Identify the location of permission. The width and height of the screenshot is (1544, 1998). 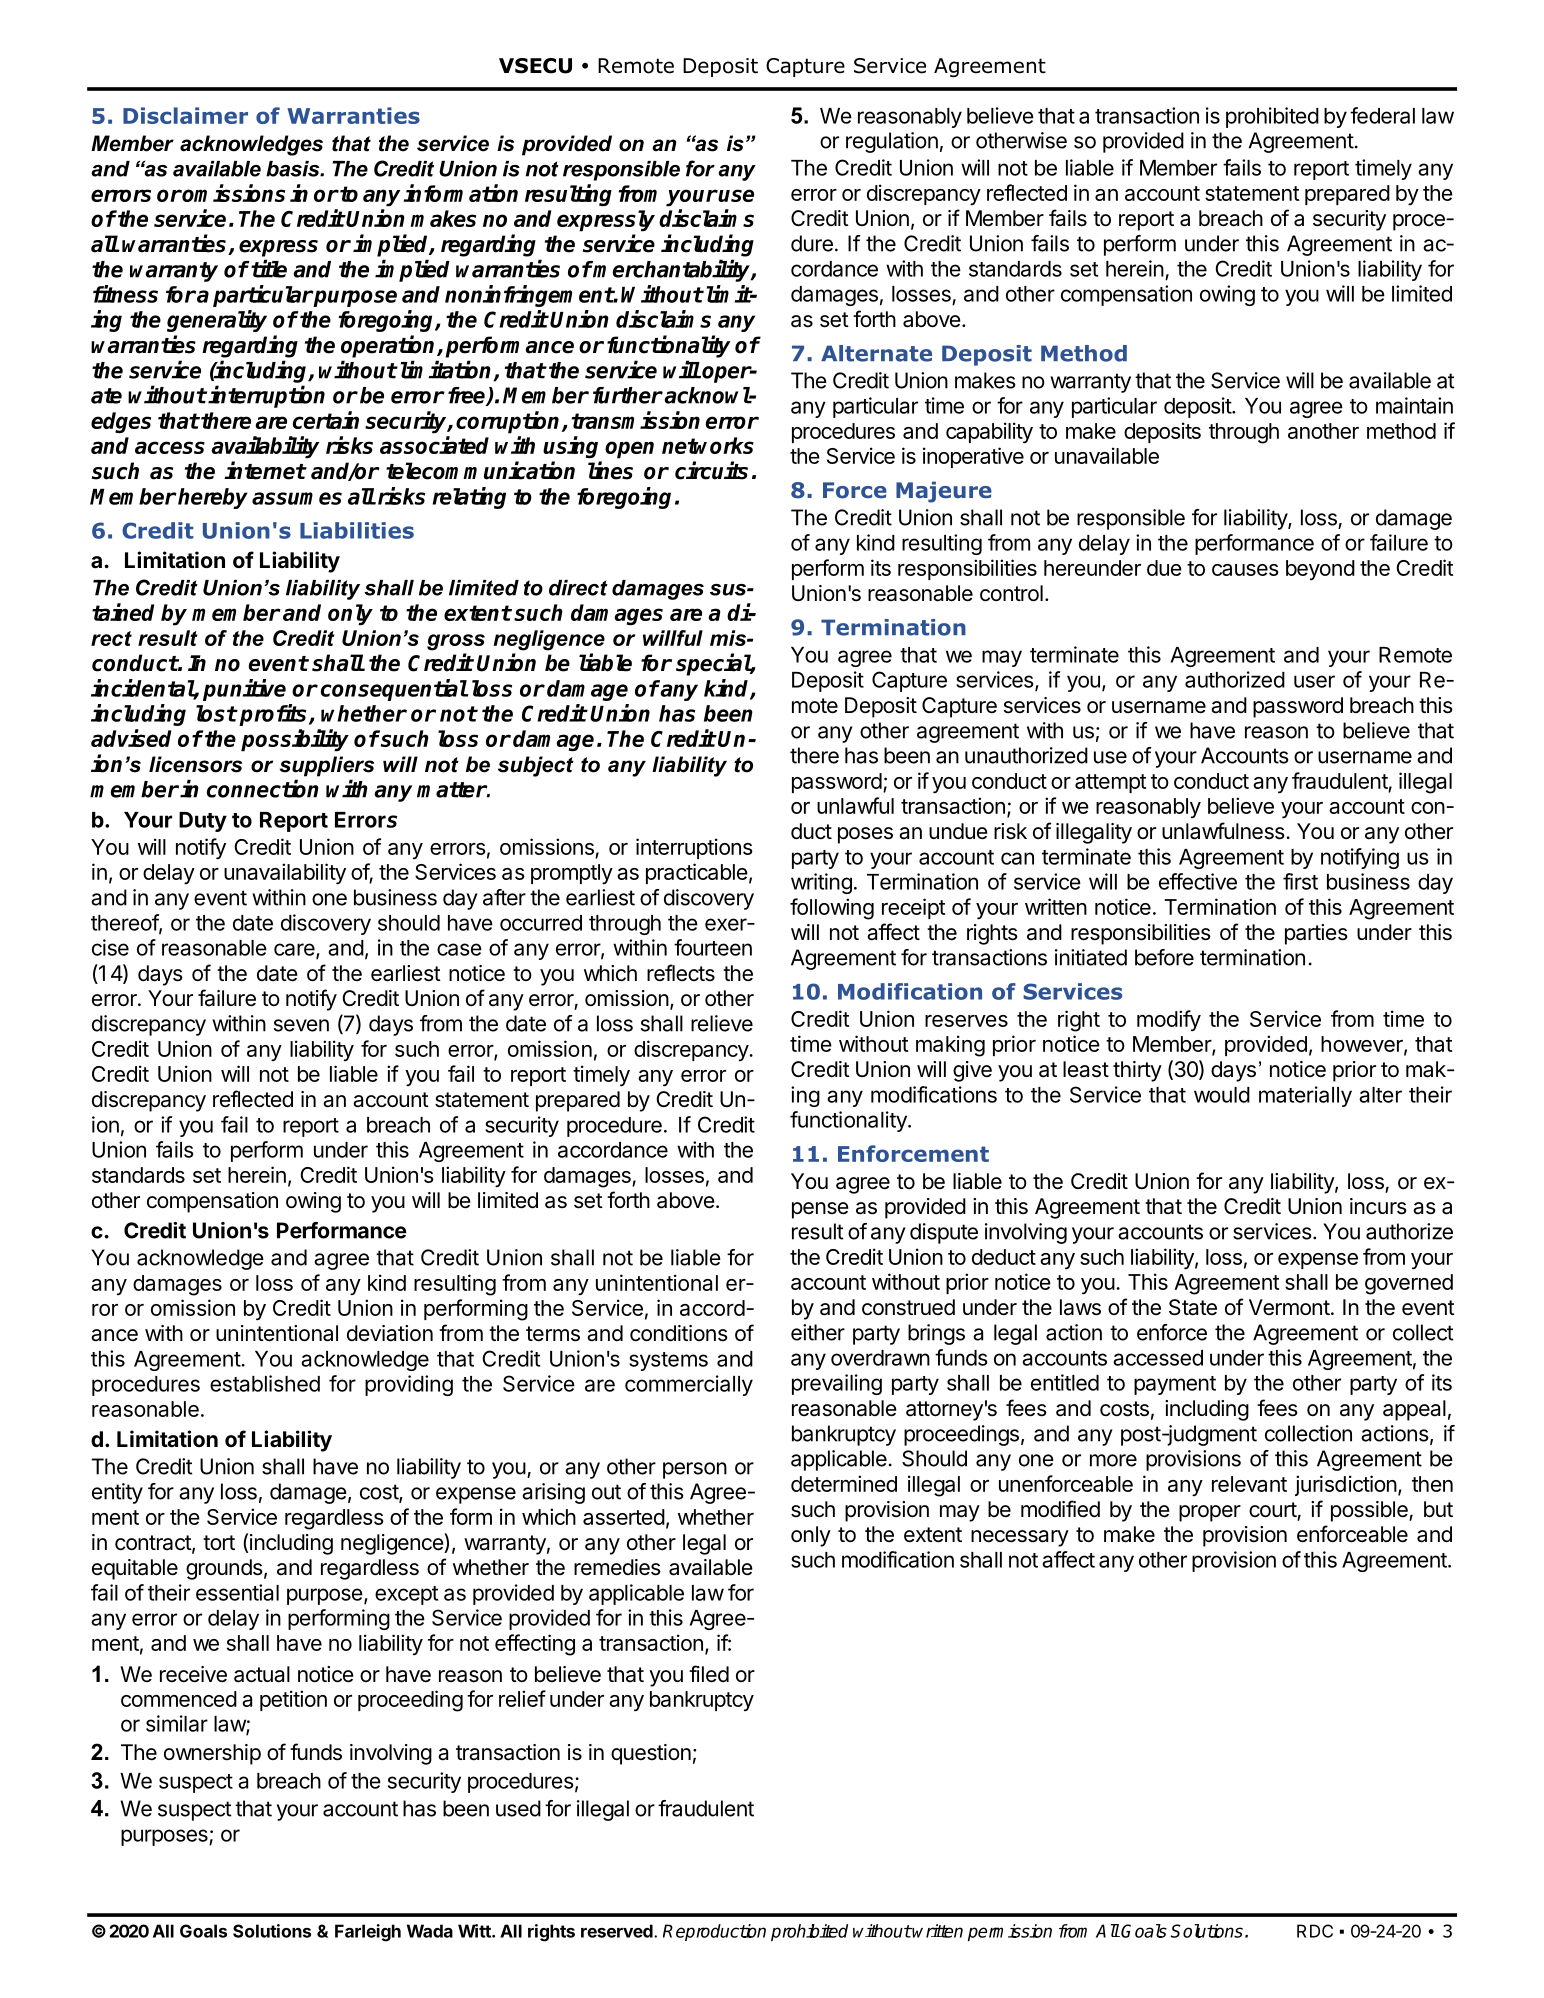
(1010, 1932).
